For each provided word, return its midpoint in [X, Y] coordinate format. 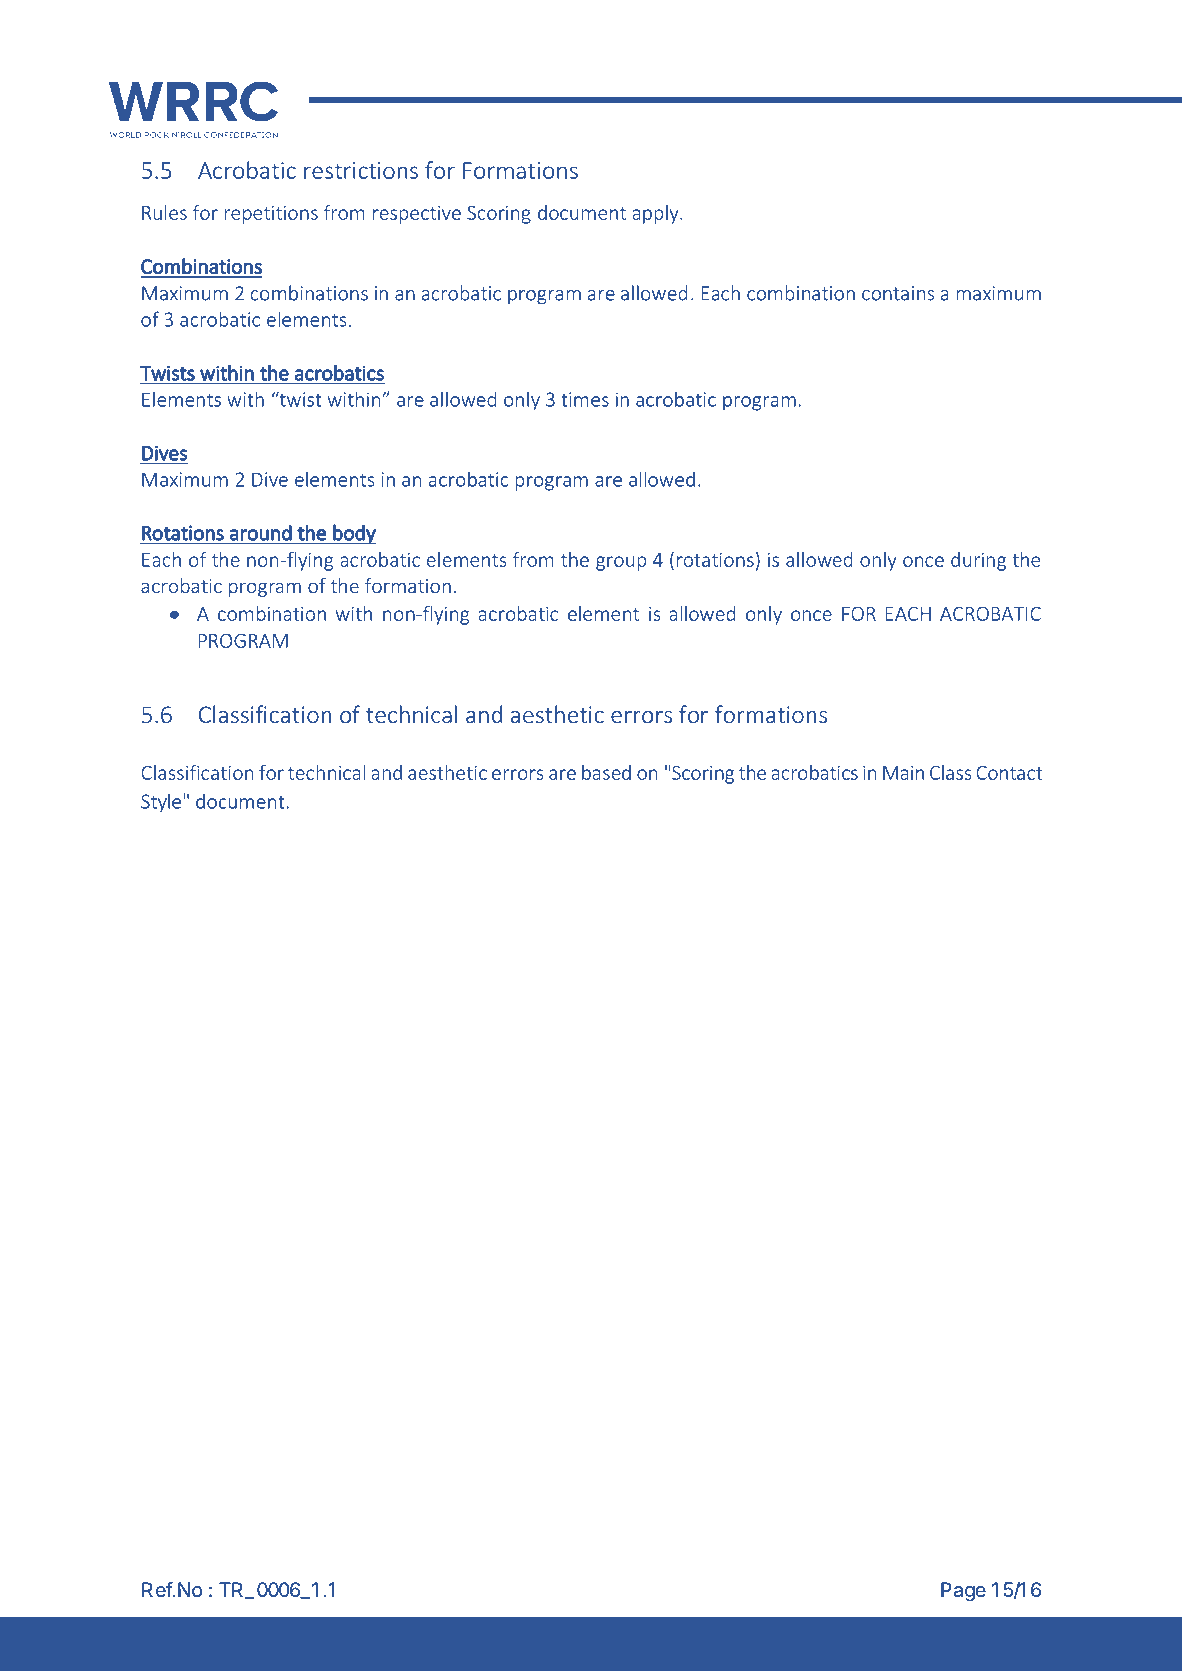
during [978, 561]
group [621, 563]
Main [903, 773]
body [353, 534]
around [261, 532]
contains [898, 293]
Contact [1009, 773]
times [585, 399]
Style [161, 803]
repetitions [271, 215]
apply [657, 214]
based [606, 772]
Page [963, 1592]
